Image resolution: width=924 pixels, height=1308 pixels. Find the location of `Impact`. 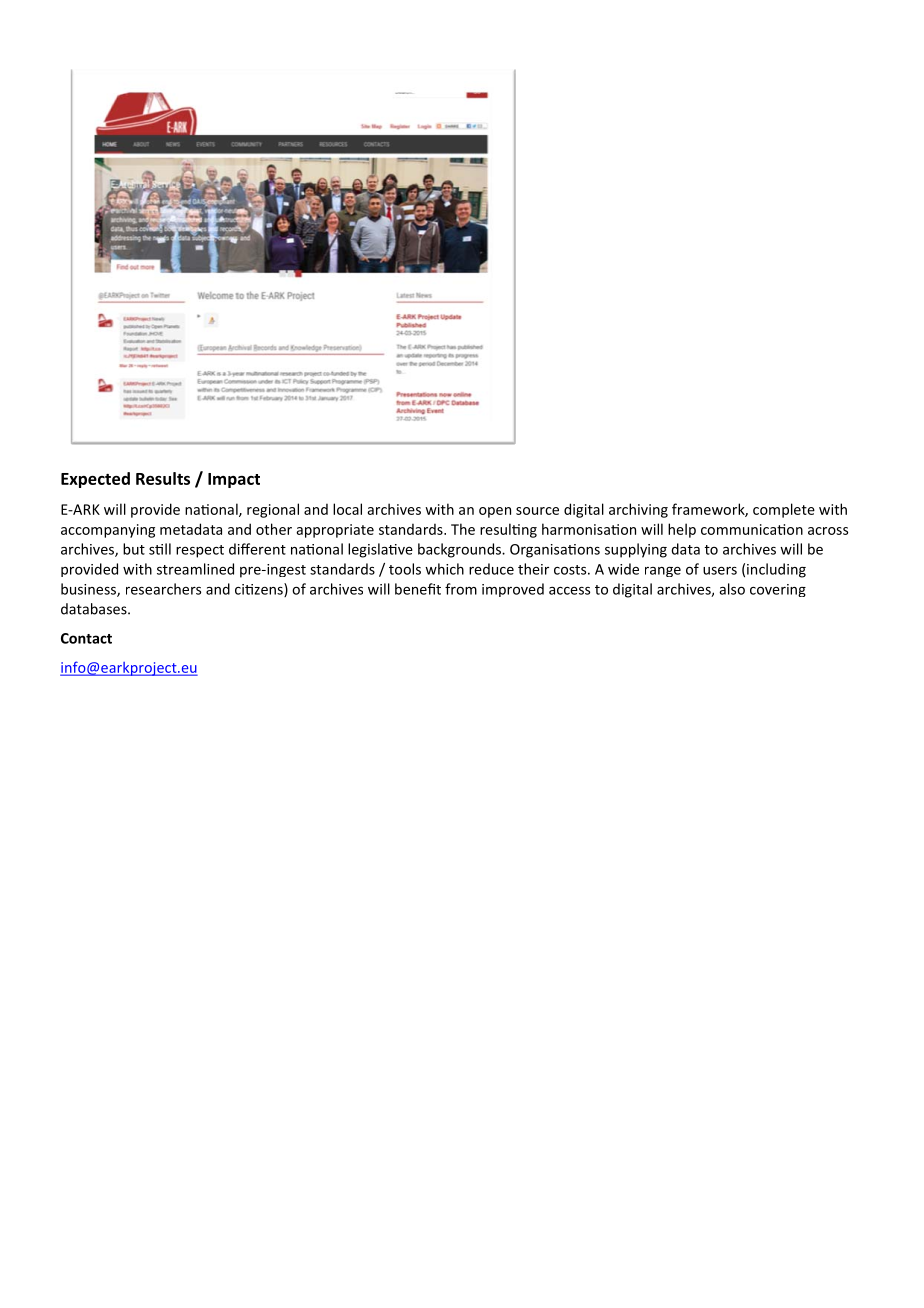

Impact is located at coordinates (234, 480).
